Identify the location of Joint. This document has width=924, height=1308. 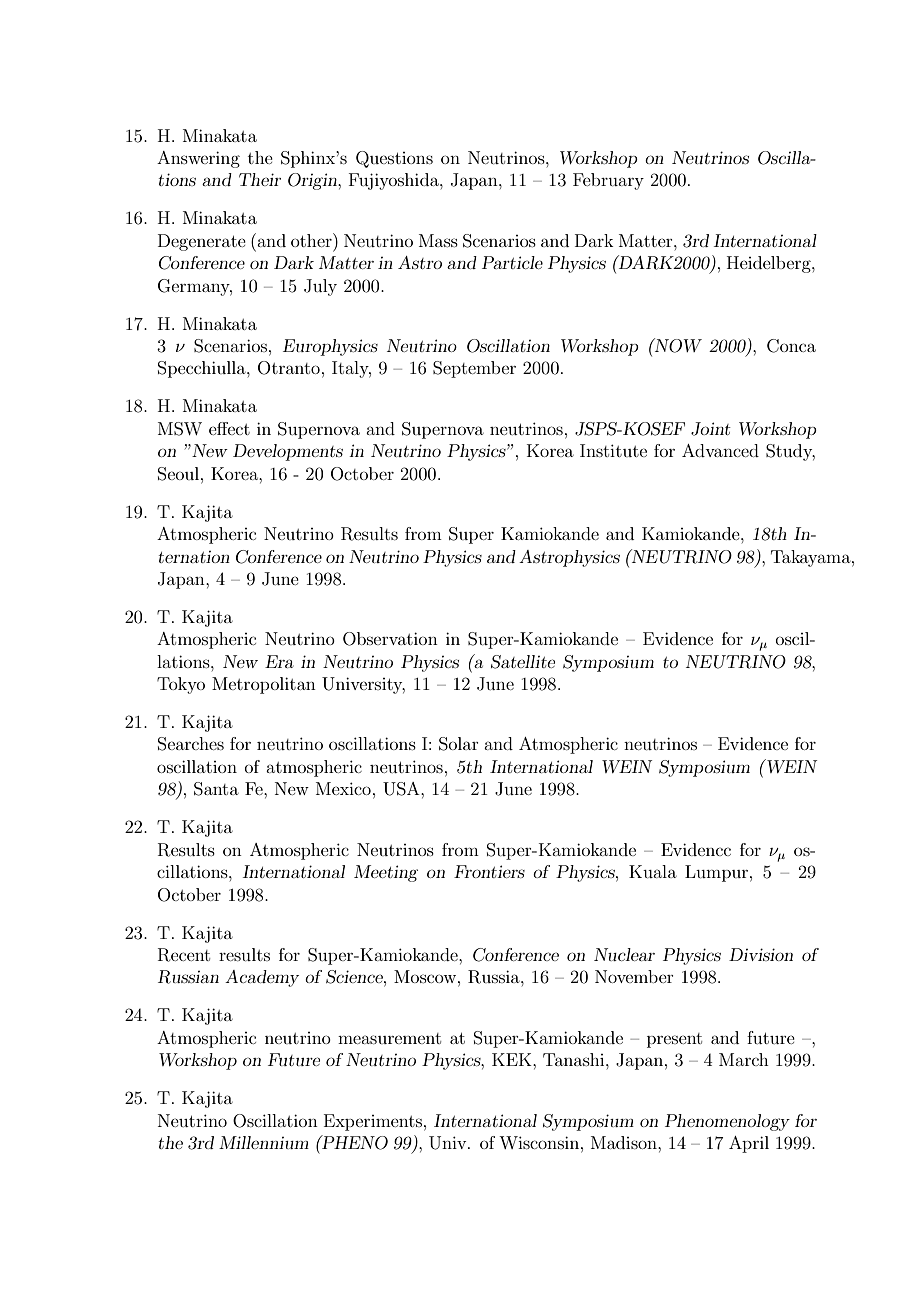
(711, 429).
